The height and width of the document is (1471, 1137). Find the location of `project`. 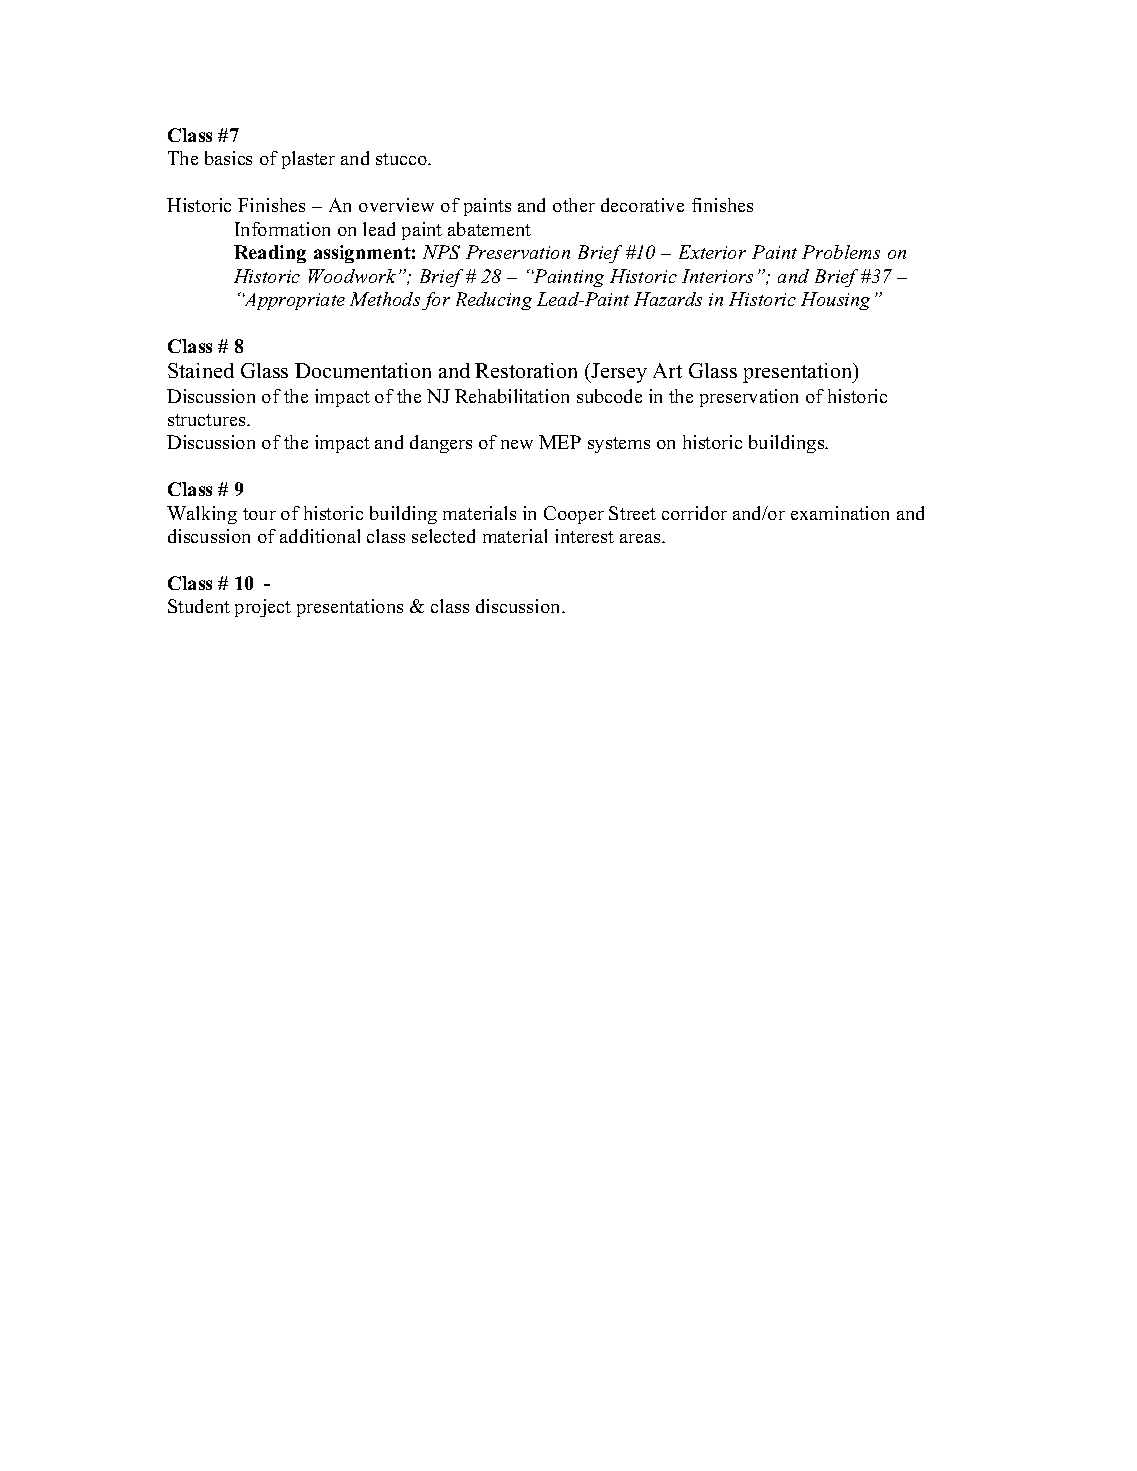

project is located at coordinates (263, 608).
